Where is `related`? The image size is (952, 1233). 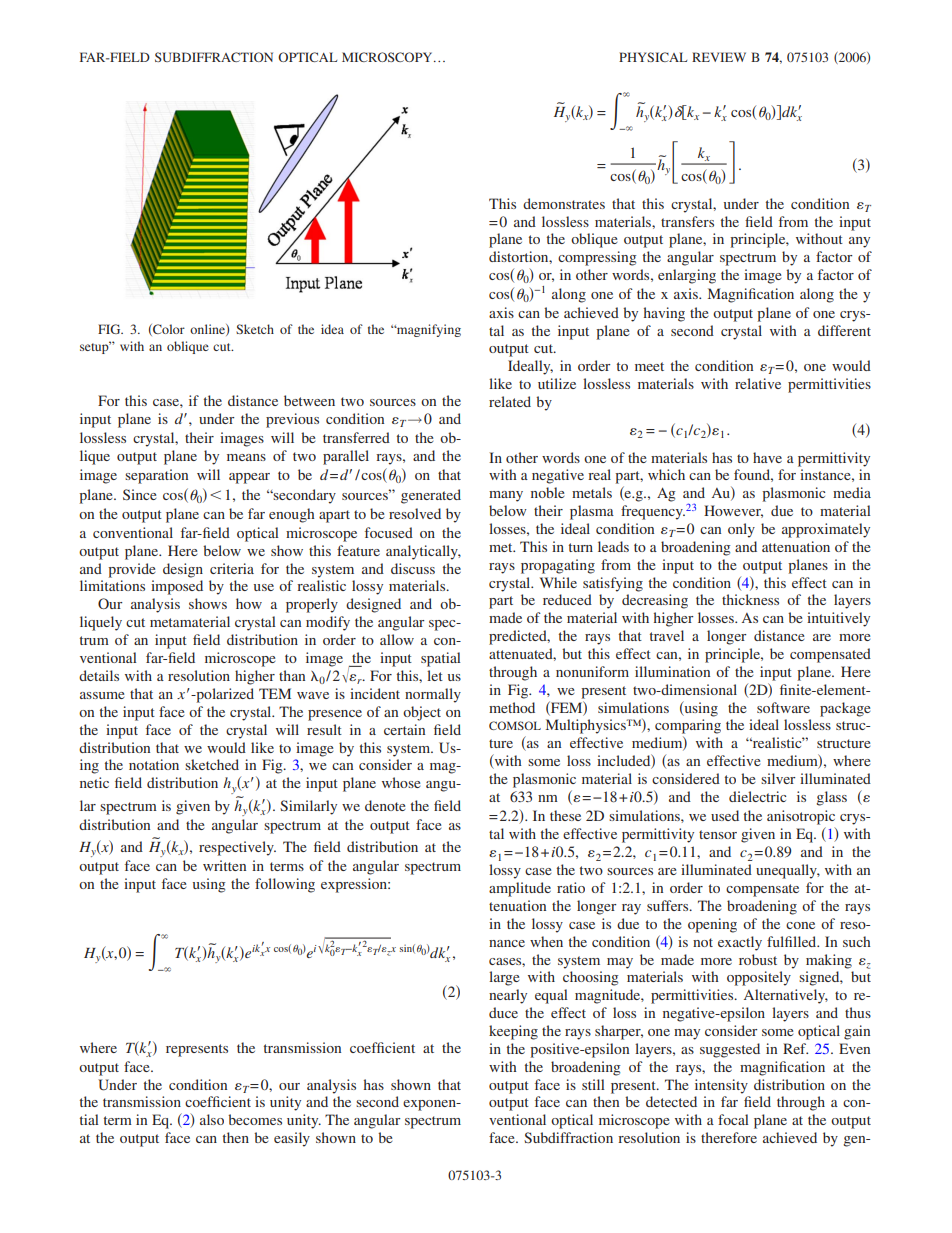 related is located at coordinates (510, 401).
